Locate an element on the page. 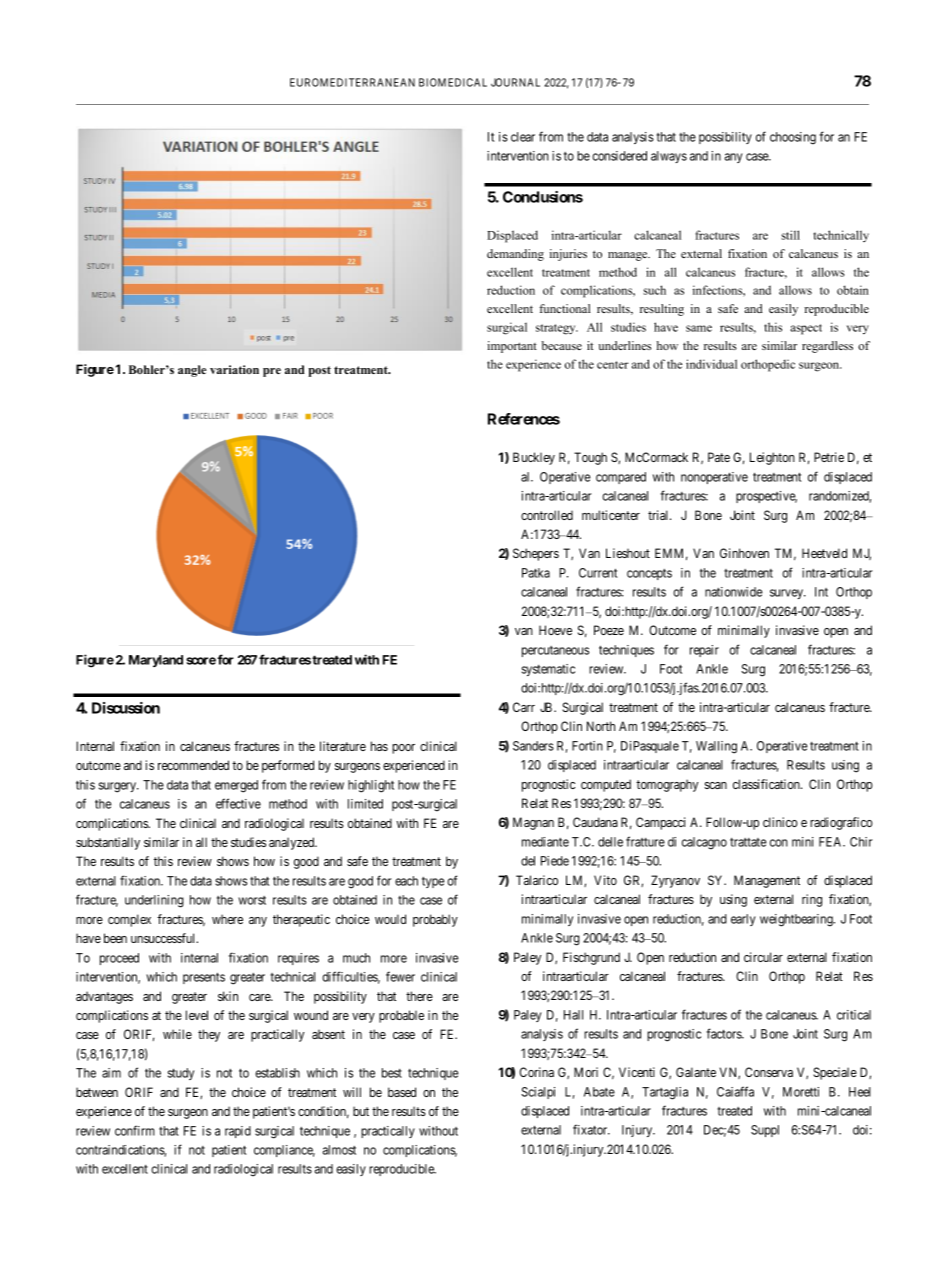 This document has width=952, height=1271. type is located at coordinates (433, 882).
